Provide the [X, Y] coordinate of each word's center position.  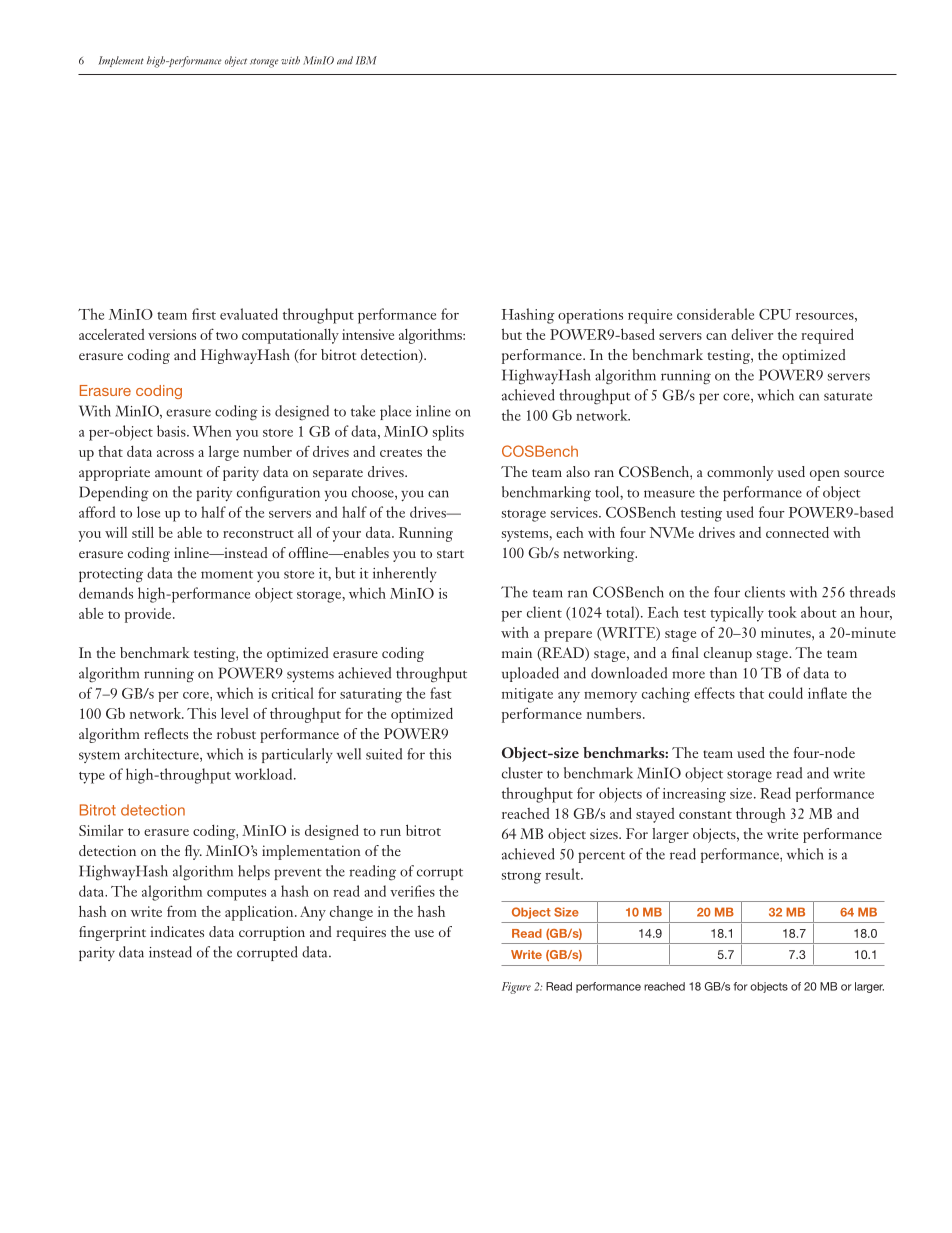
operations [590, 316]
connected [797, 532]
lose [148, 512]
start [450, 554]
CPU [775, 314]
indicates [177, 931]
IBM [366, 60]
